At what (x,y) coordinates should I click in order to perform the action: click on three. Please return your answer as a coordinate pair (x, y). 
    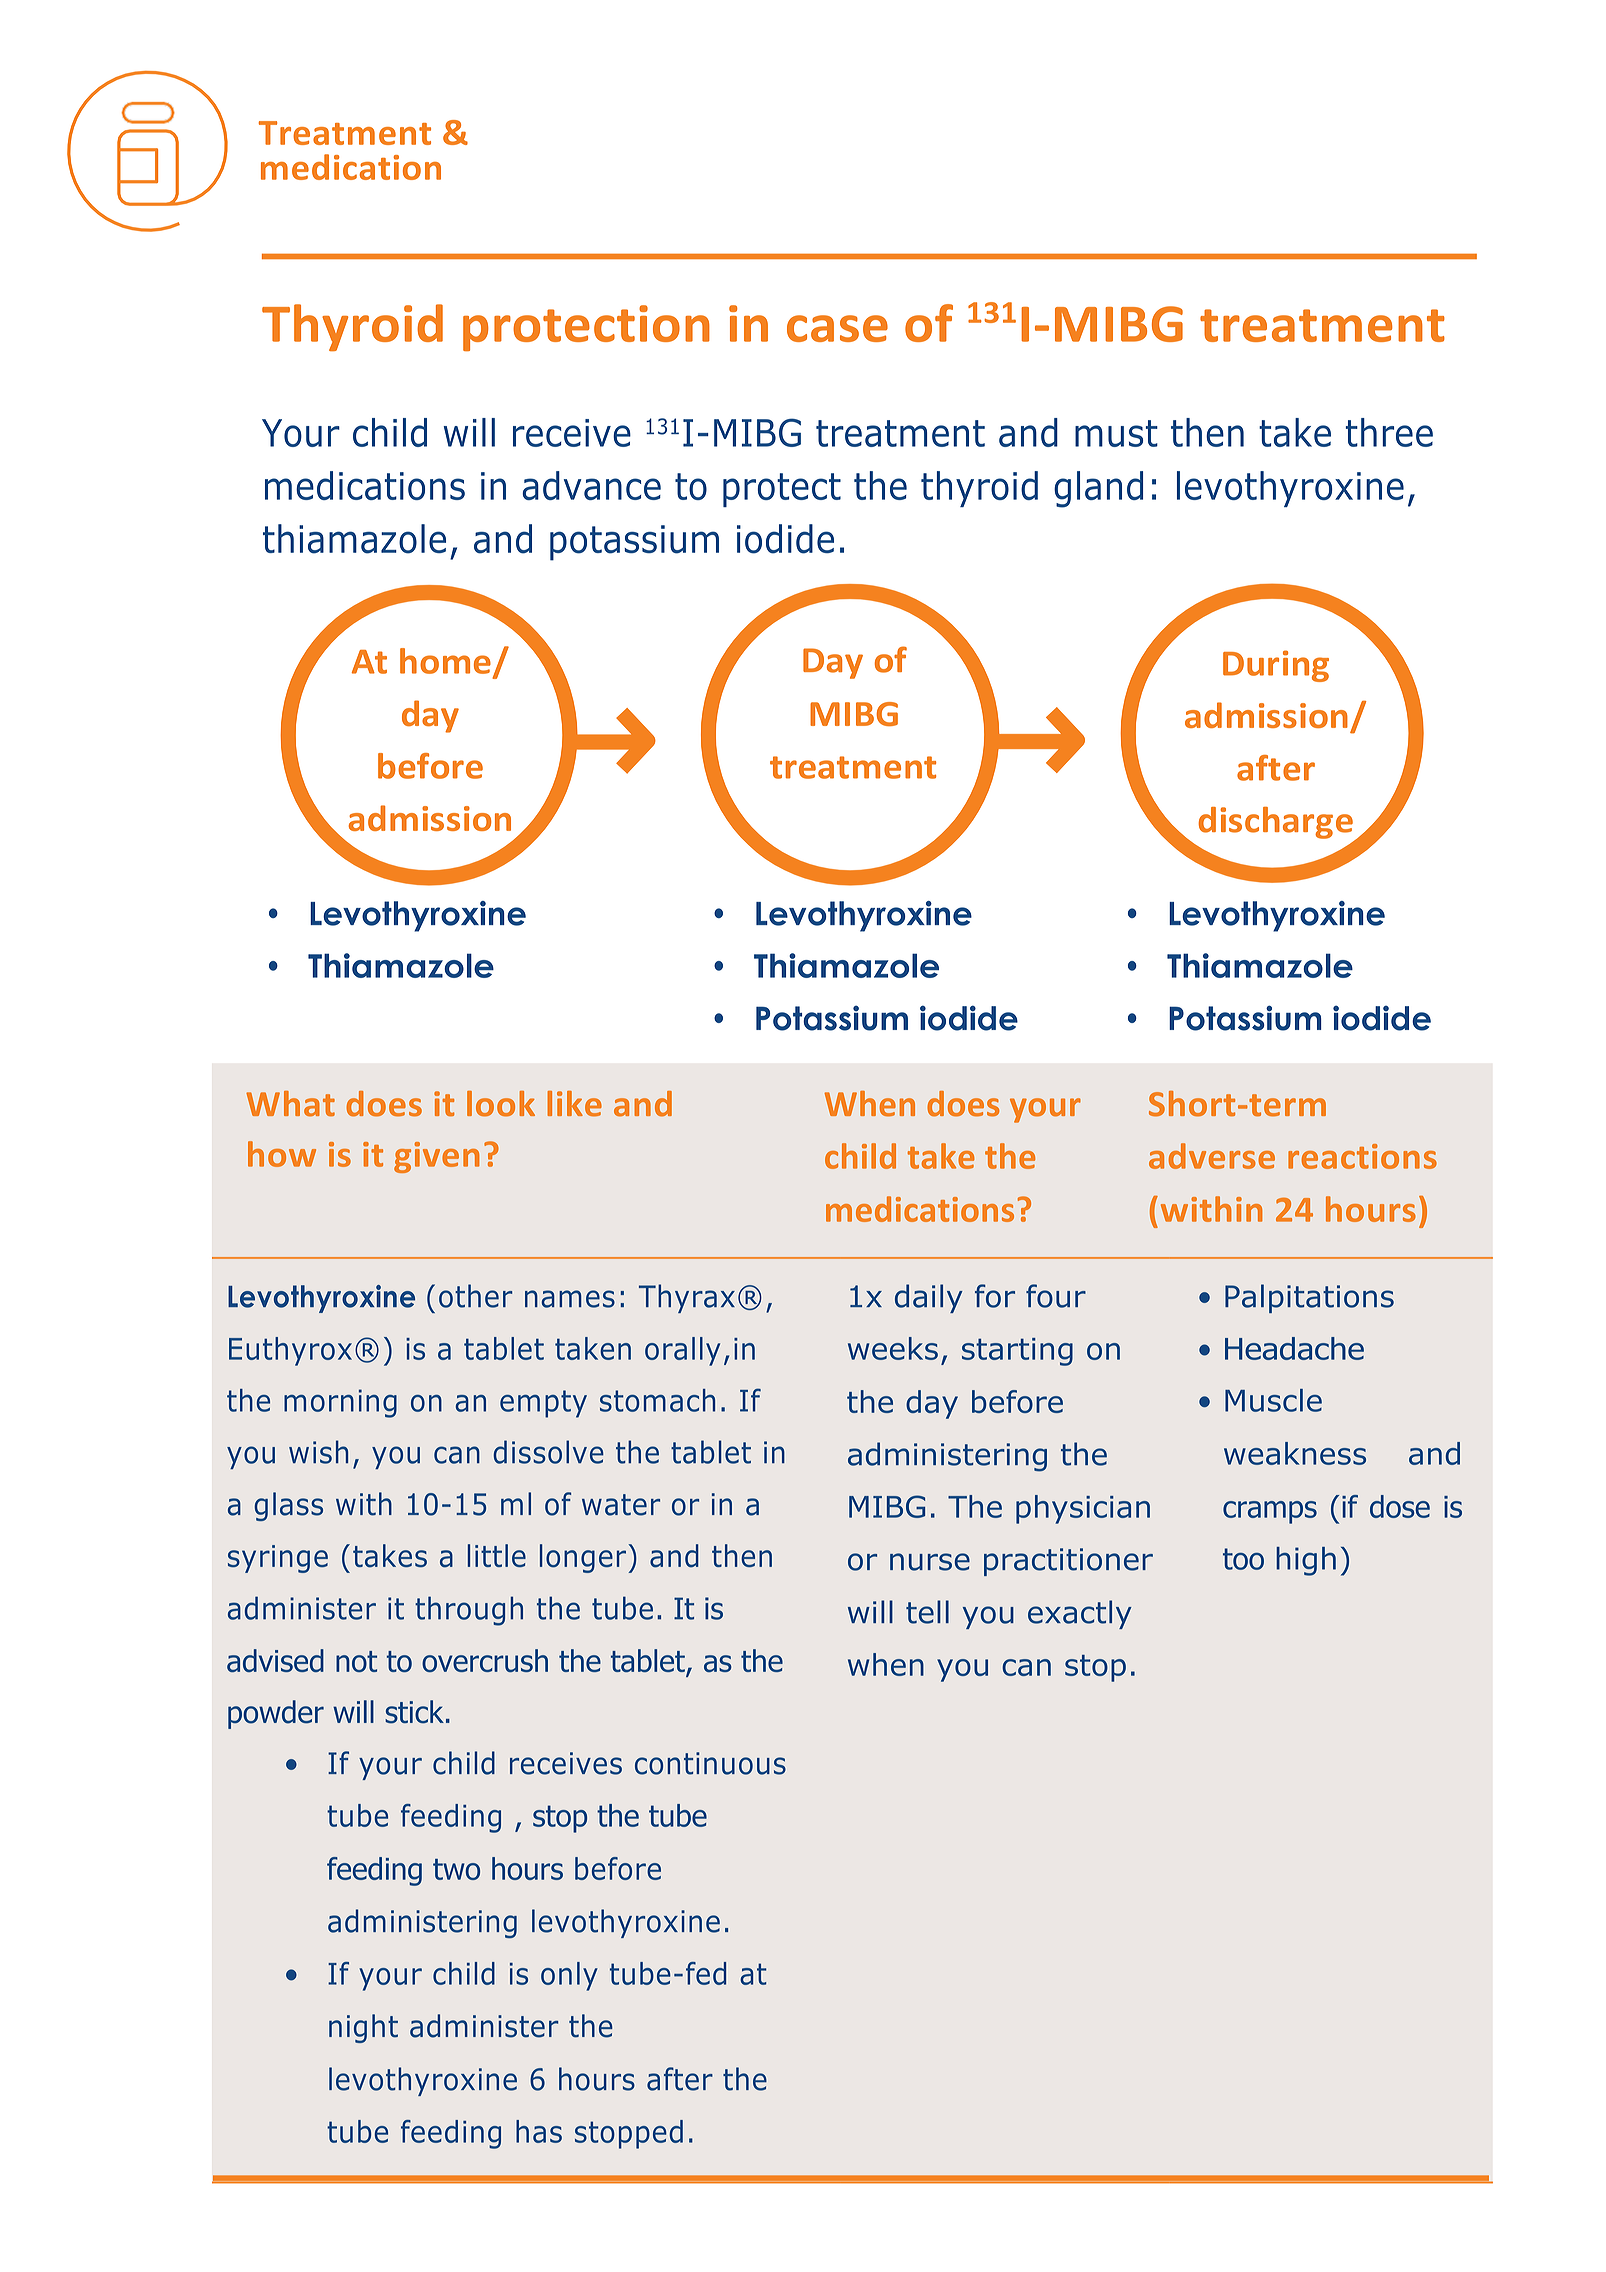
    Looking at the image, I should click on (1389, 432).
